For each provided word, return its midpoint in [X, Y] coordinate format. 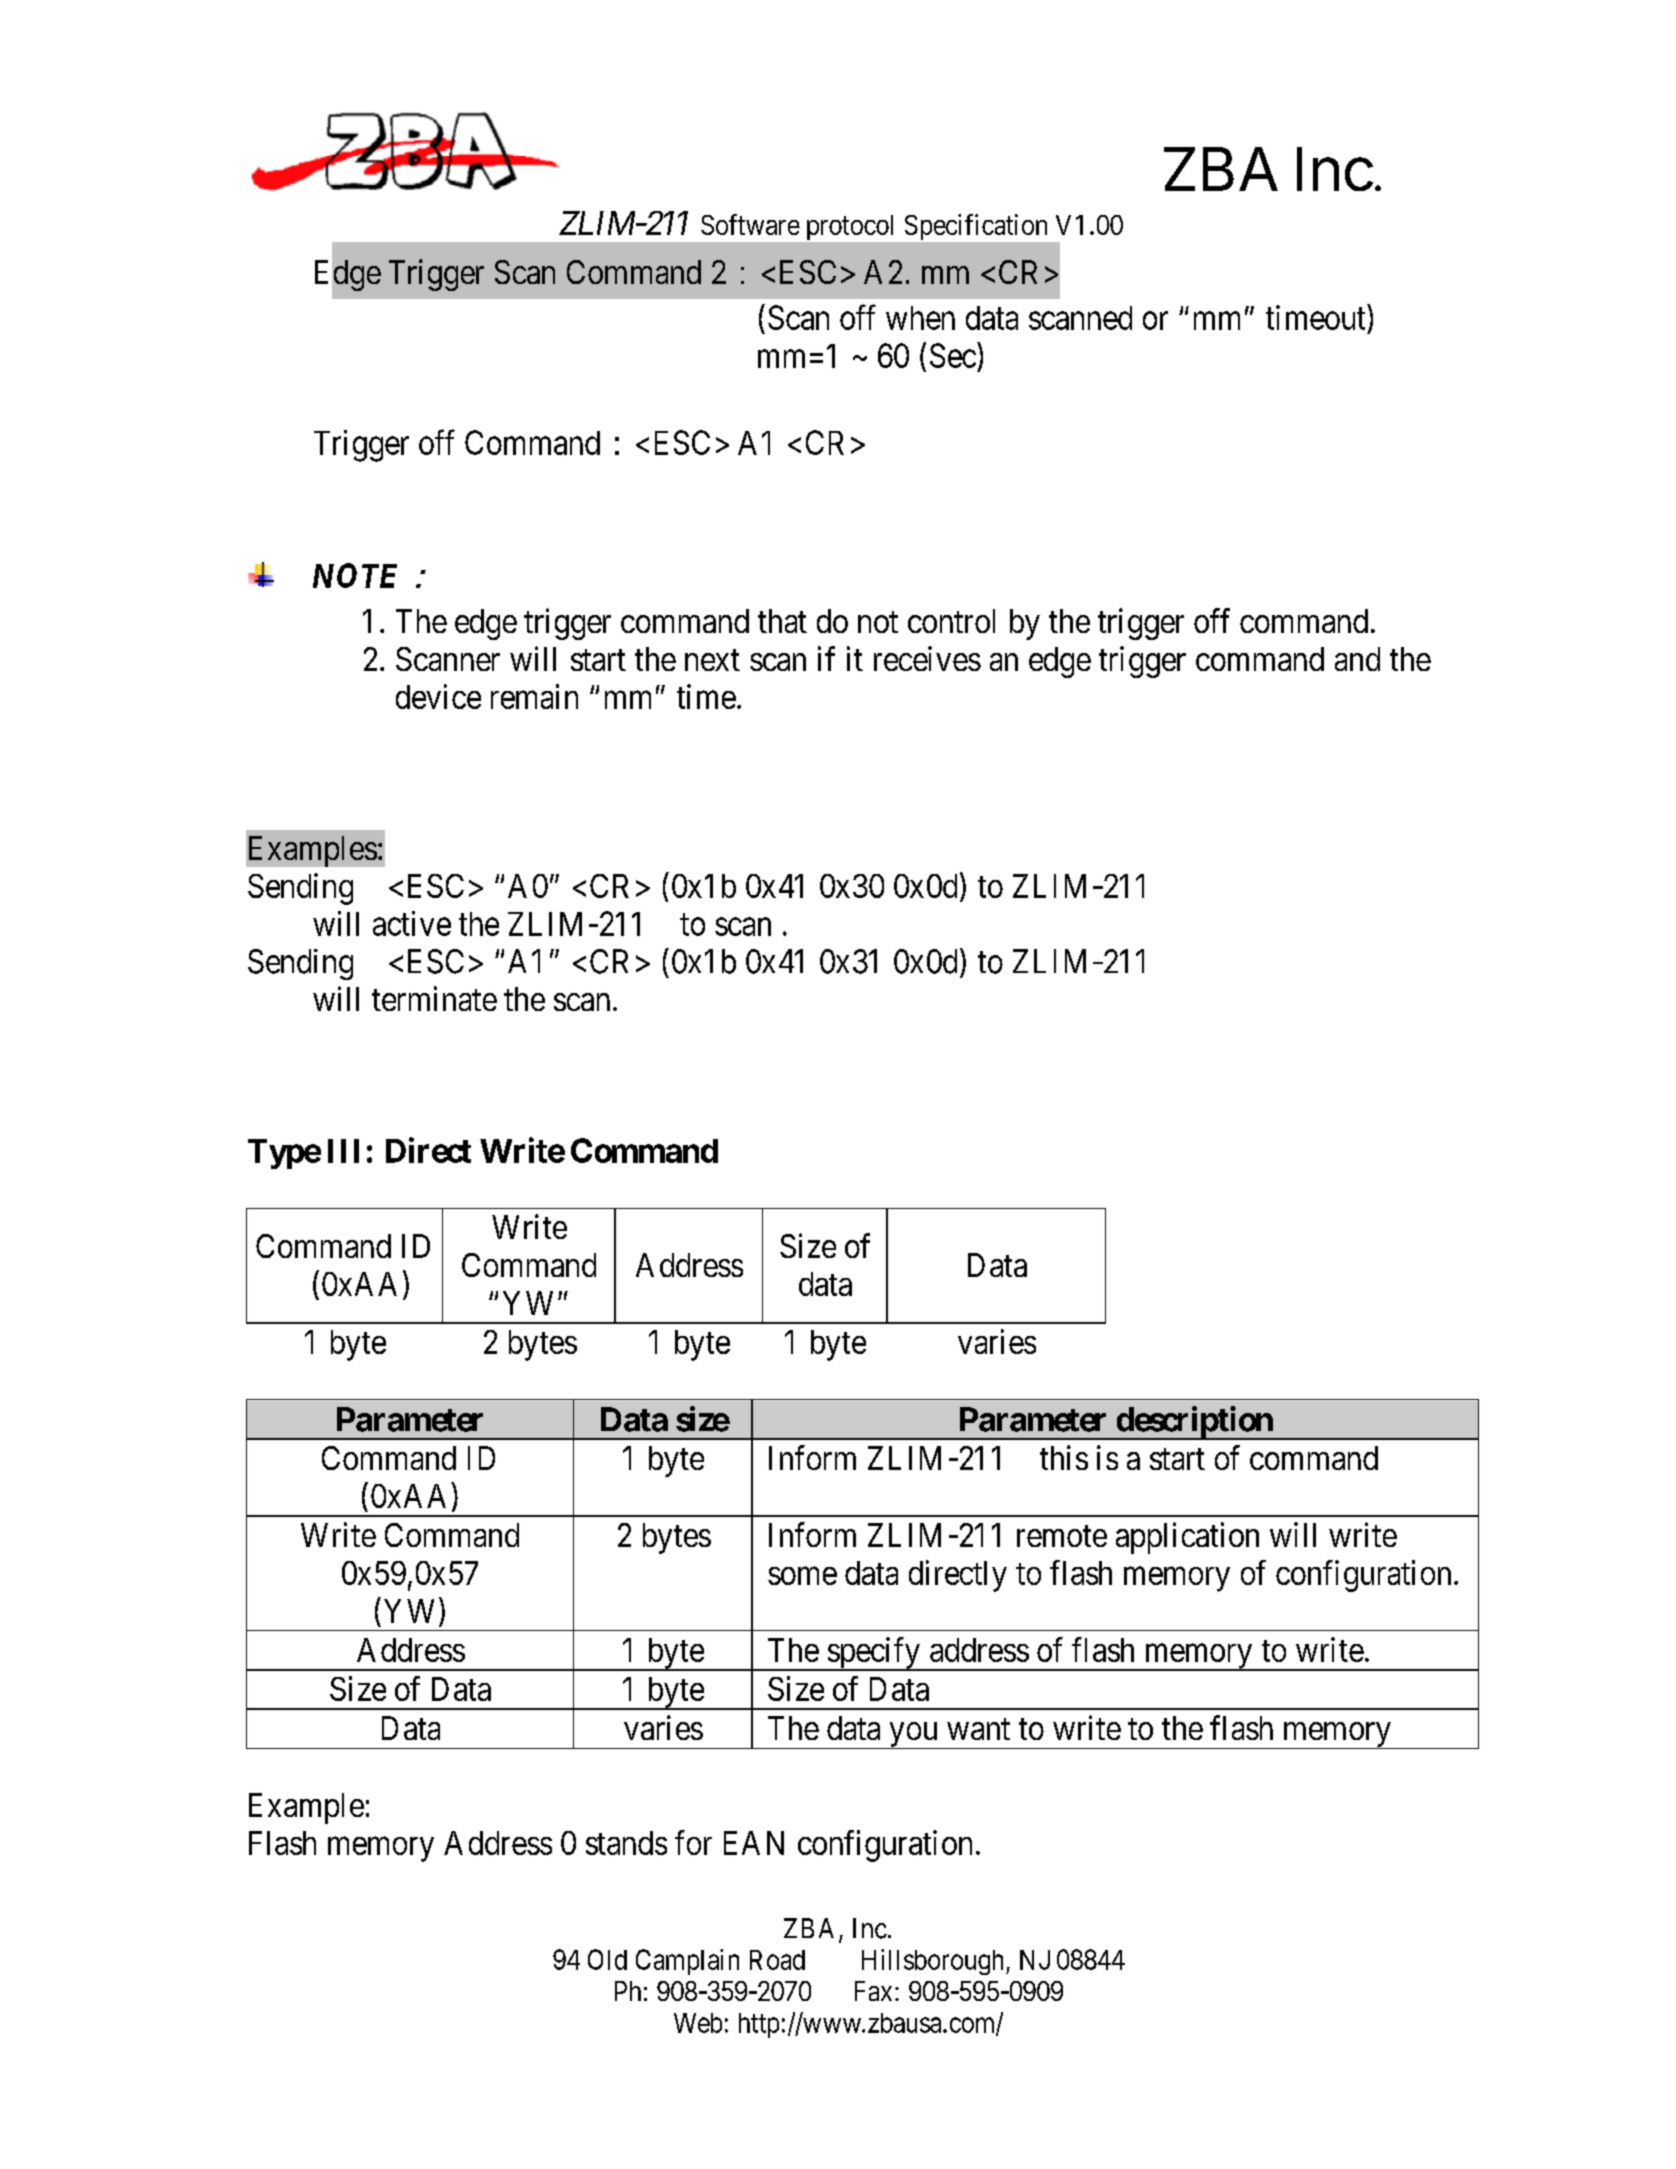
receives [927, 658]
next [712, 660]
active [412, 923]
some [802, 1576]
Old [607, 1959]
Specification [976, 227]
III [343, 1151]
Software [750, 224]
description [1194, 1423]
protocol [850, 227]
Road [777, 1960]
